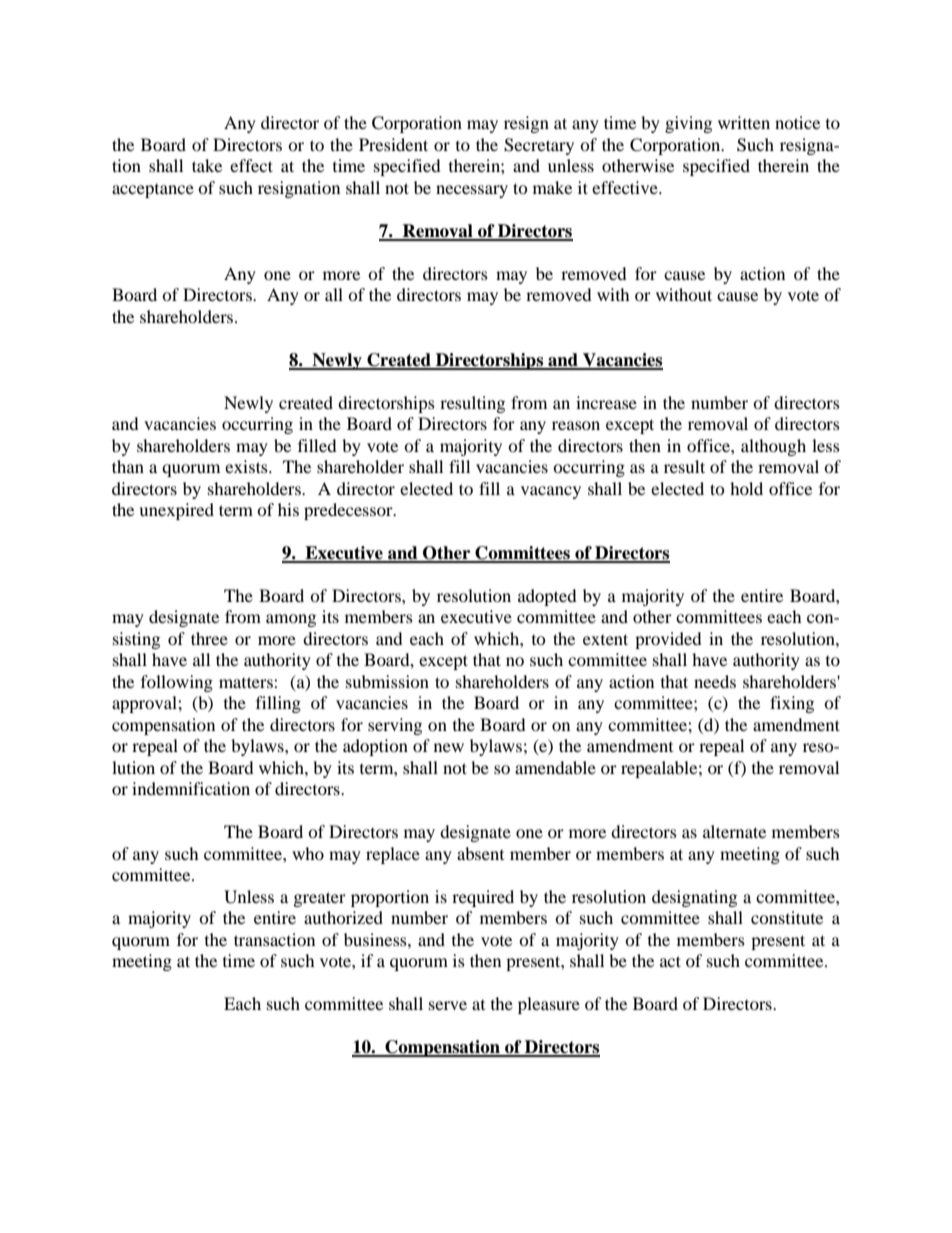  I want to click on authorized, so click(343, 917).
